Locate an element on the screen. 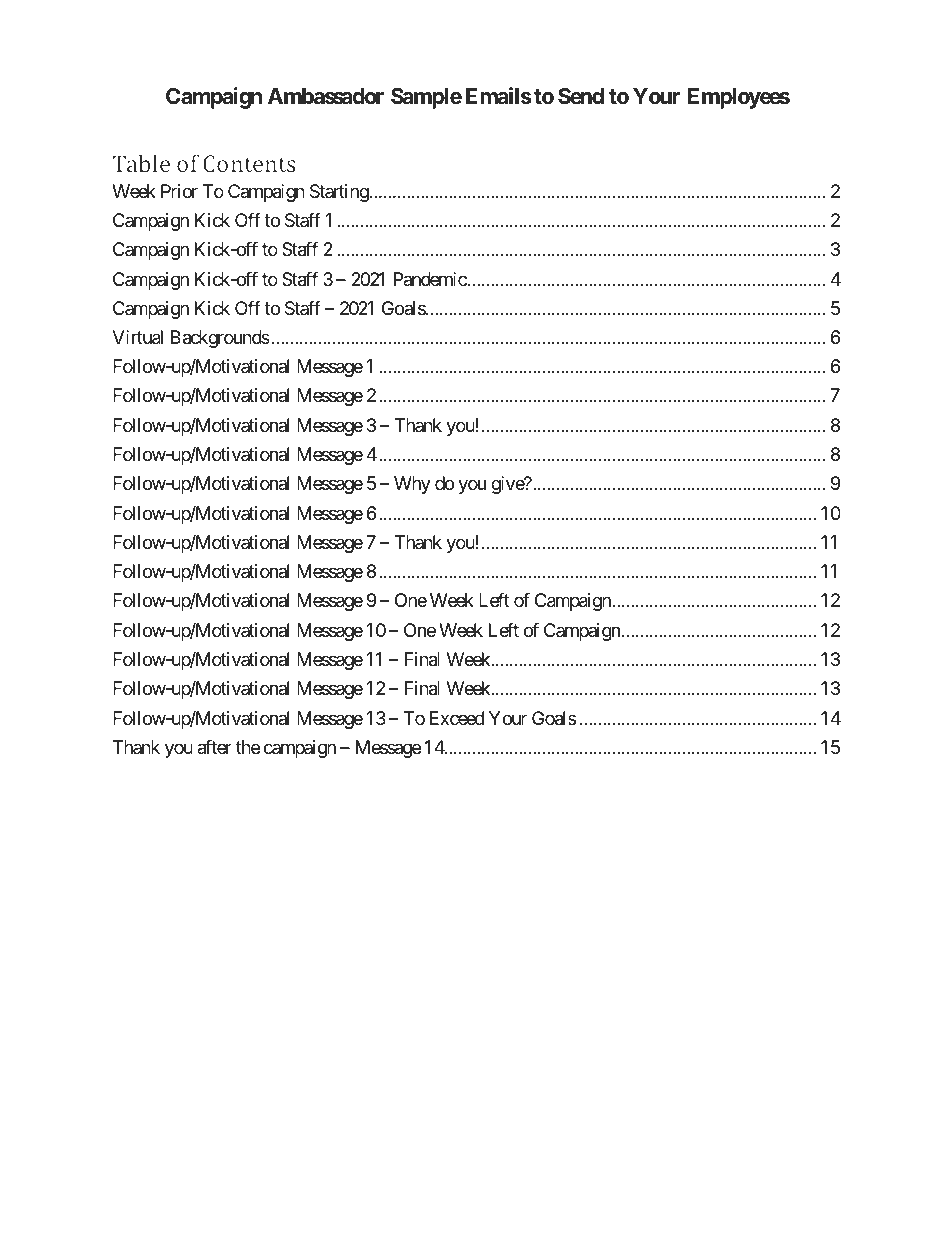  Exceed is located at coordinates (457, 718).
